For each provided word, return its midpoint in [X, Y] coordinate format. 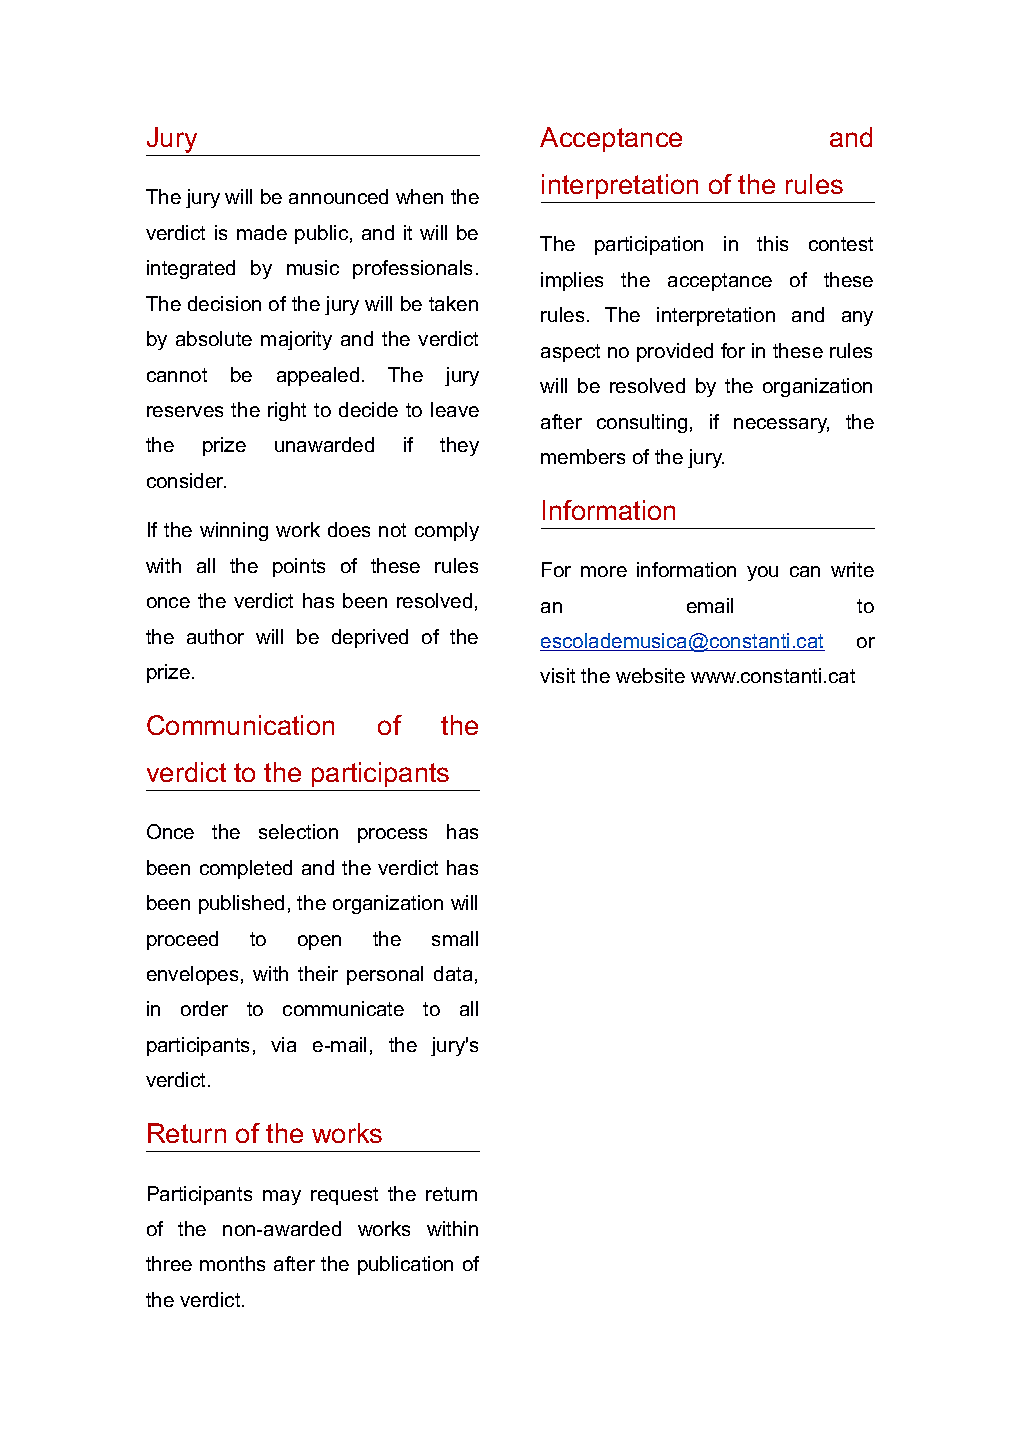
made [262, 232]
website [650, 675]
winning [234, 531]
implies [572, 281]
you [762, 573]
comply [447, 531]
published [241, 904]
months [232, 1263]
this [772, 243]
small [455, 938]
